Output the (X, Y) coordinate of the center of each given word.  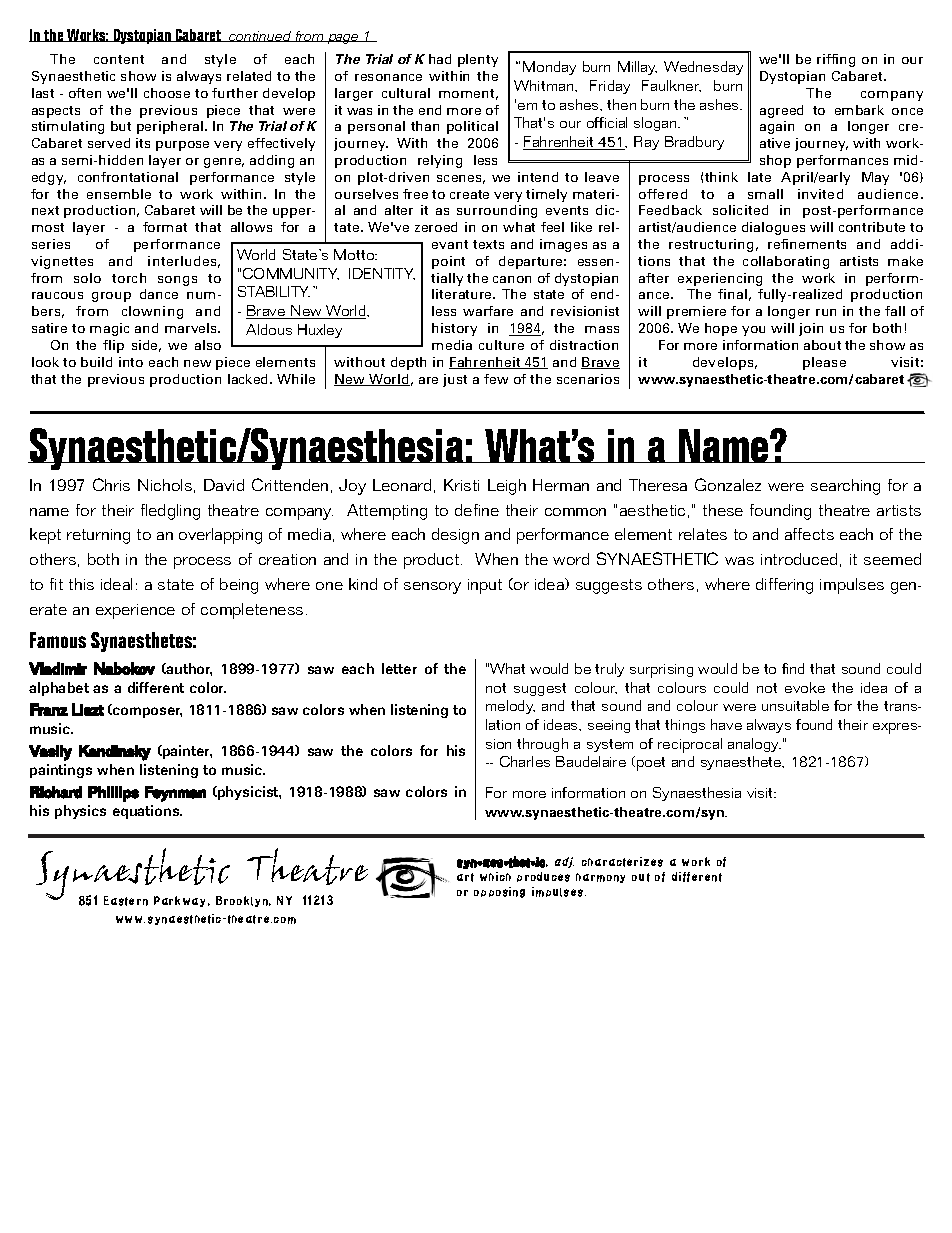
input (485, 586)
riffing (836, 60)
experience (135, 611)
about (822, 345)
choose (167, 93)
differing (784, 586)
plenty (478, 60)
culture (501, 345)
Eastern (126, 901)
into (131, 362)
